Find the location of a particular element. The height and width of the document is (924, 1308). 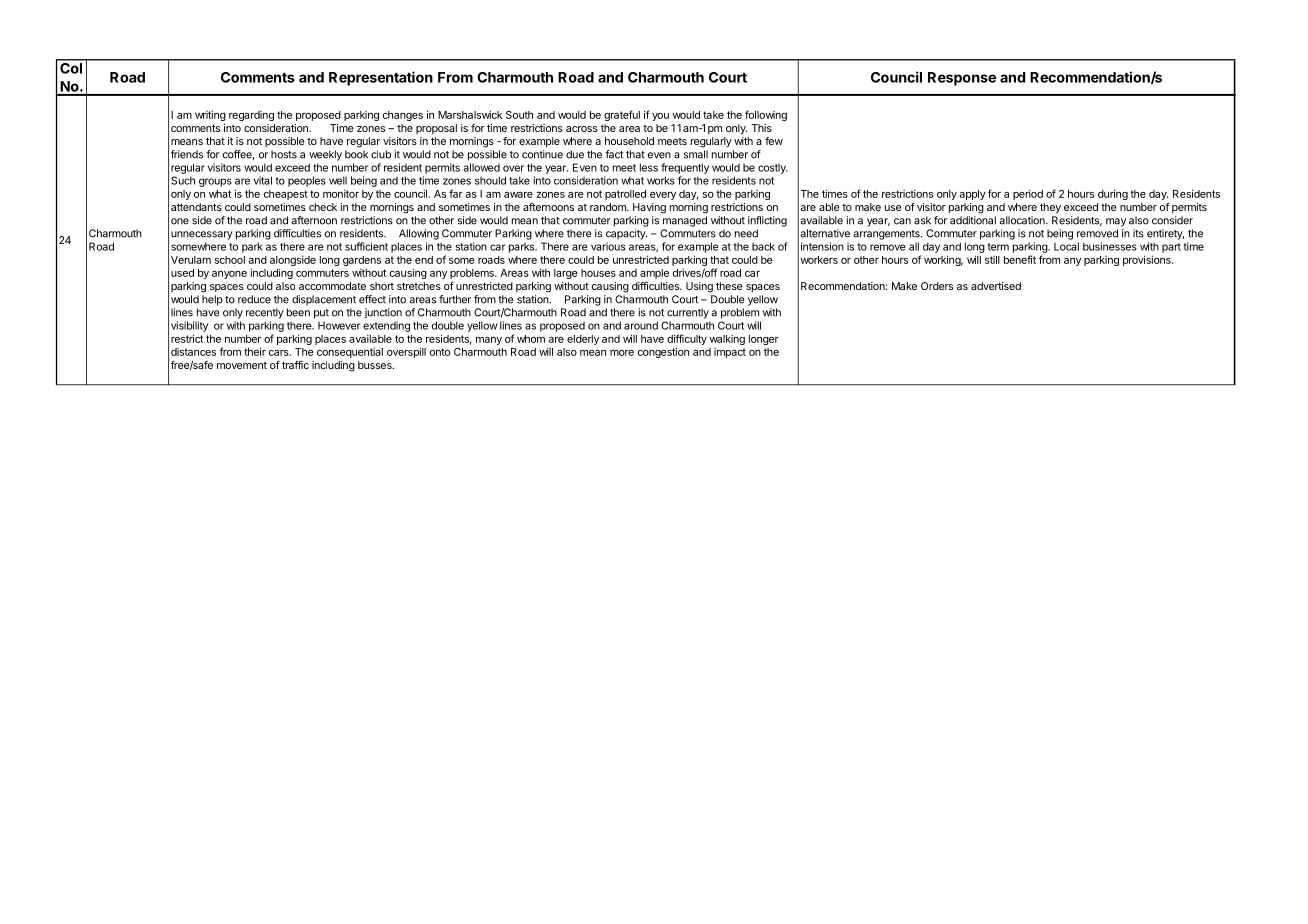

check is located at coordinates (323, 207).
